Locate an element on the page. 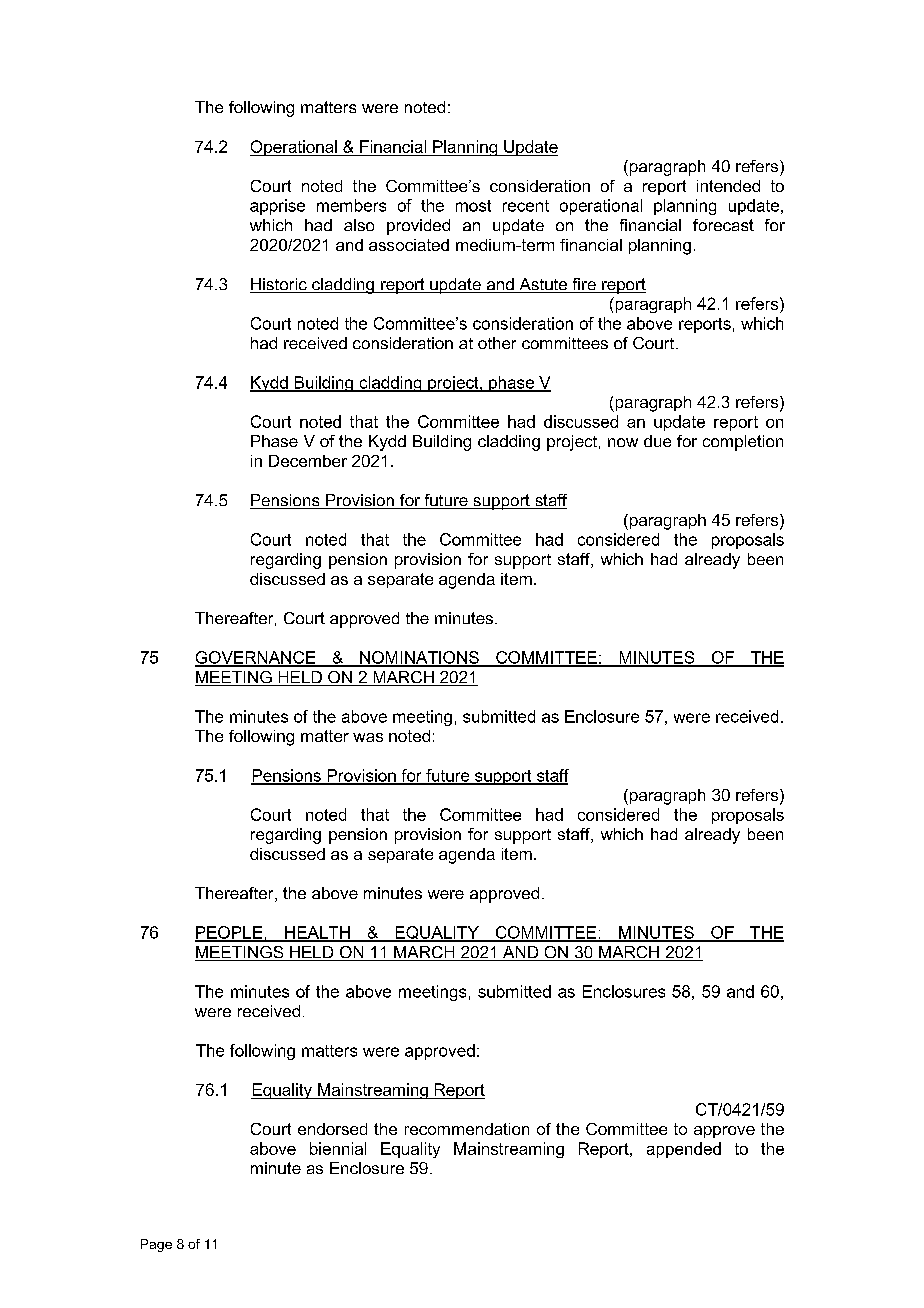  forecast is located at coordinates (723, 225).
